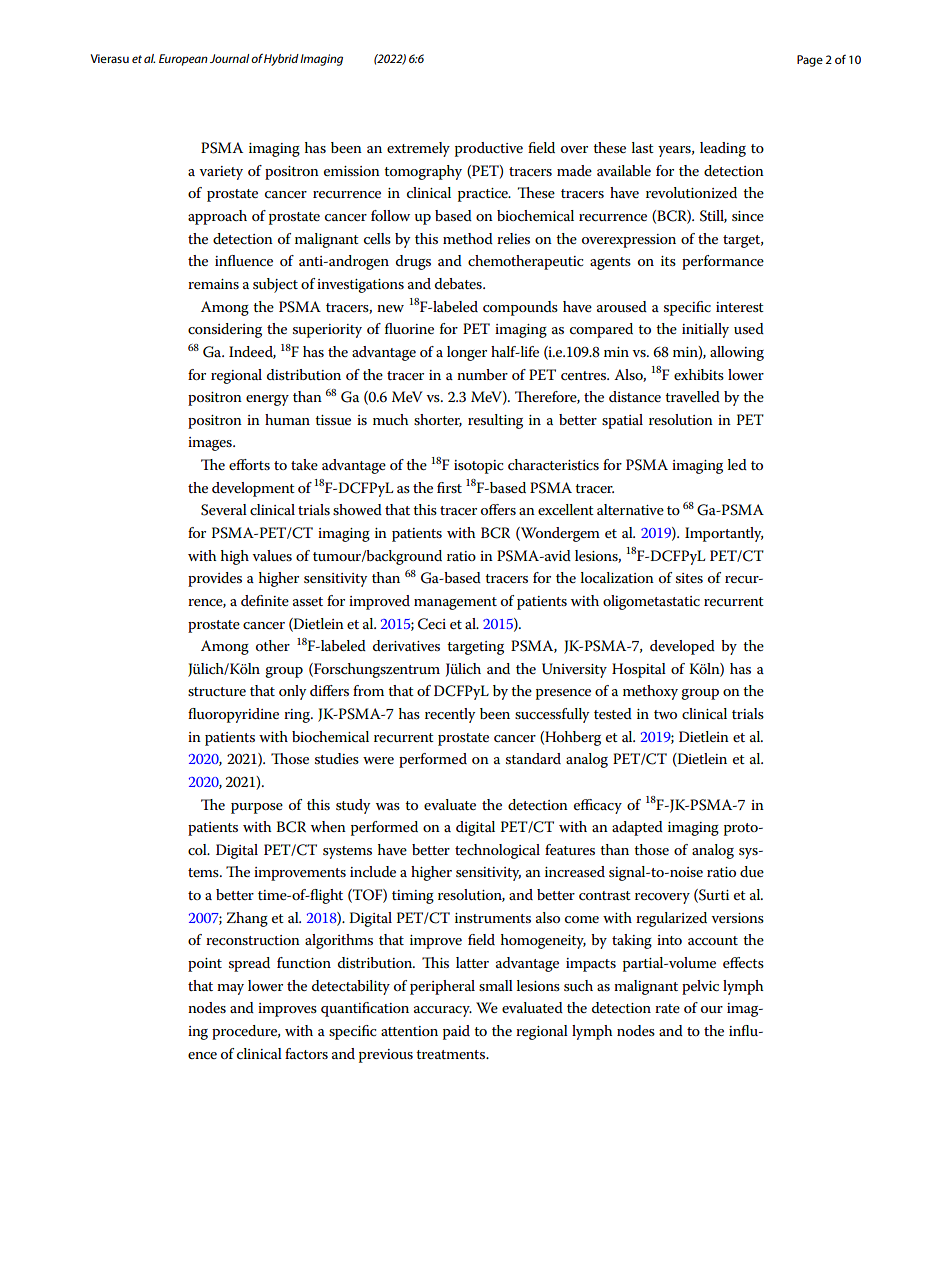 The image size is (952, 1265). I want to click on productive, so click(489, 149).
